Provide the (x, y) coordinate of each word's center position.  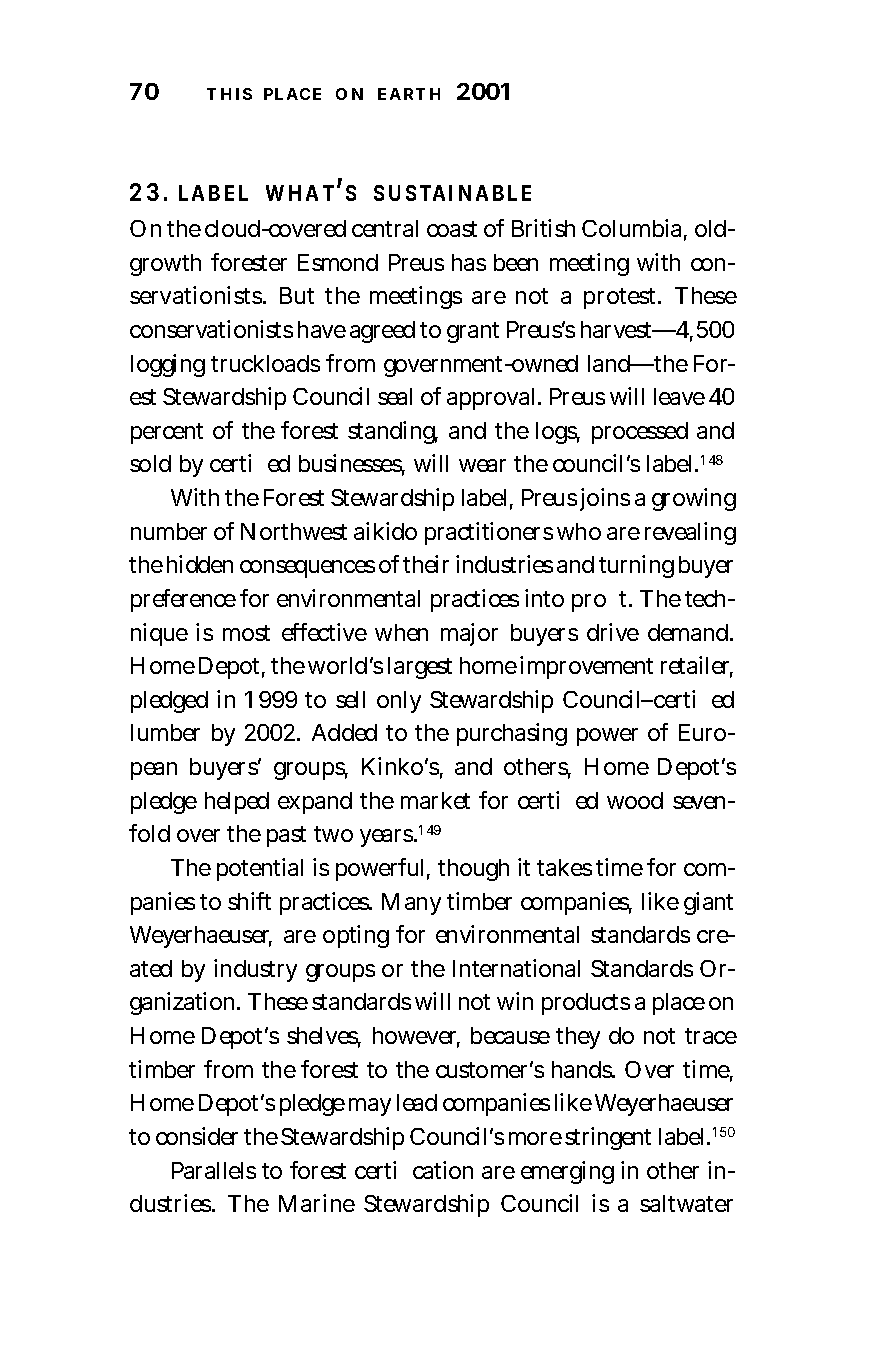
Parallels (214, 1170)
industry (255, 970)
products (586, 1004)
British (543, 228)
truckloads (265, 363)
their (426, 564)
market (435, 800)
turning (636, 566)
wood (635, 800)
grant (473, 332)
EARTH (409, 94)
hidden (200, 564)
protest (622, 298)
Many (411, 904)
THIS (229, 94)
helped (237, 803)
